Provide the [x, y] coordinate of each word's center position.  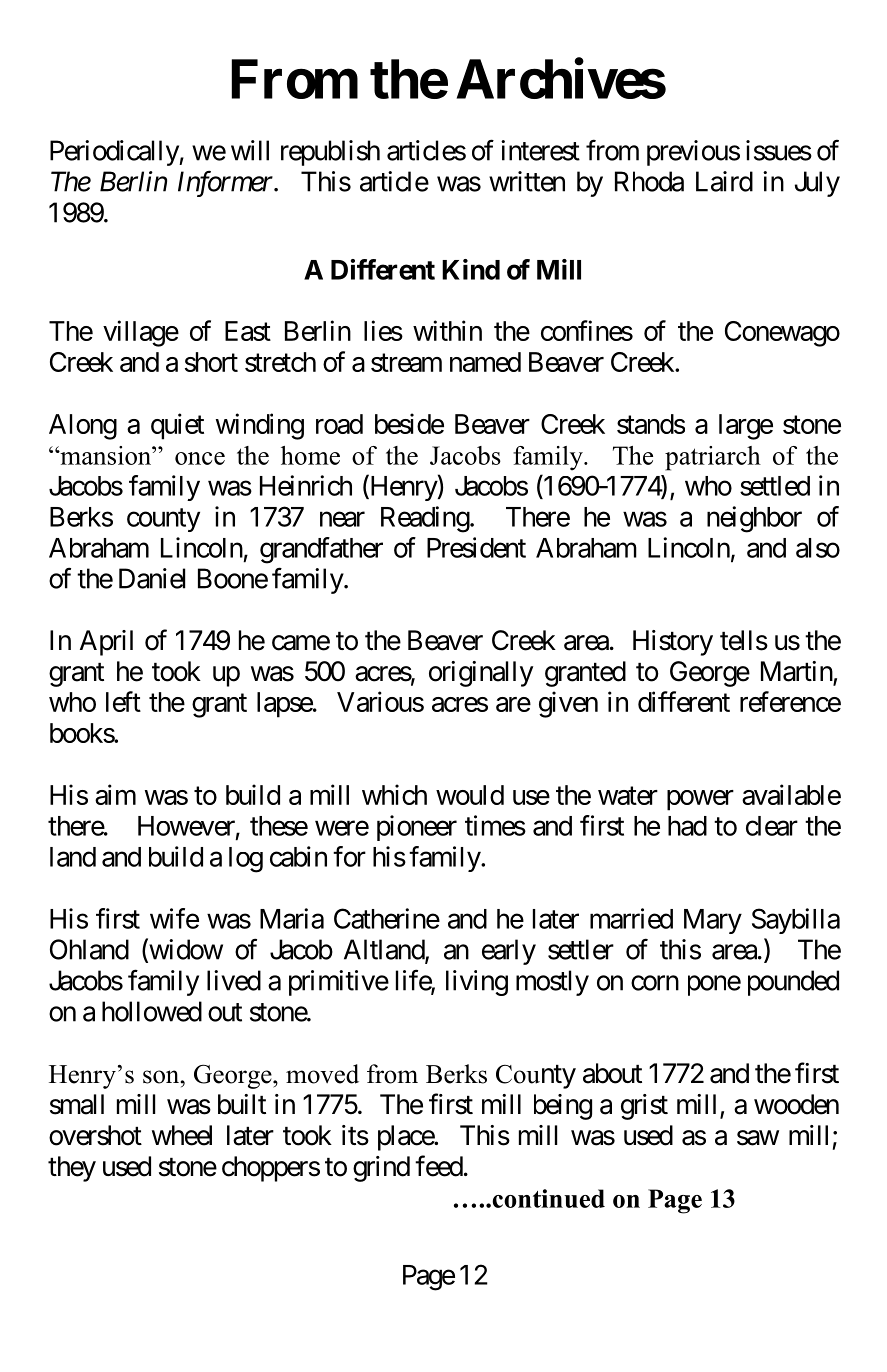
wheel [182, 1135]
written [527, 181]
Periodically [115, 153]
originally [481, 674]
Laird [724, 181]
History [673, 643]
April [106, 643]
